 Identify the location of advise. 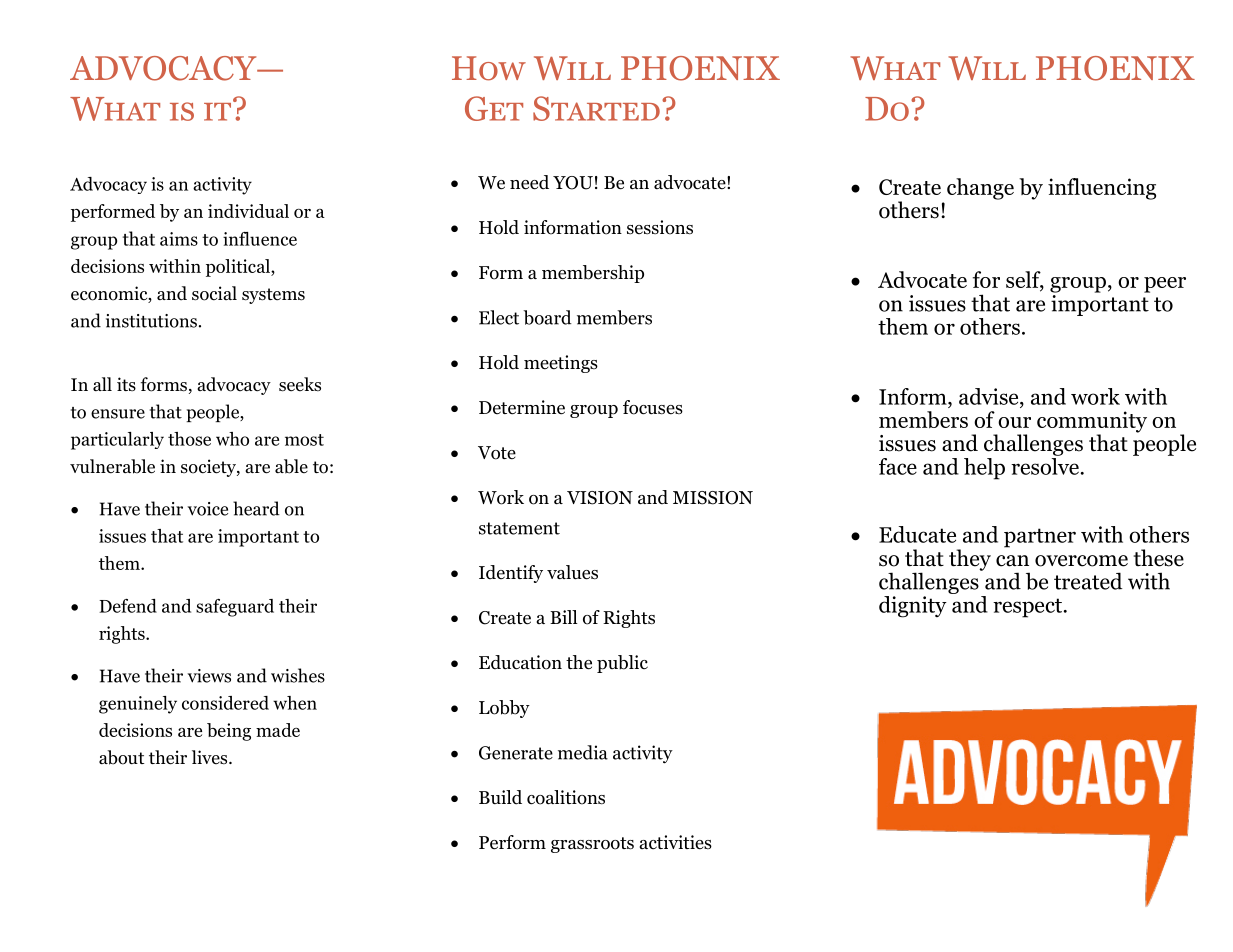
(990, 396).
